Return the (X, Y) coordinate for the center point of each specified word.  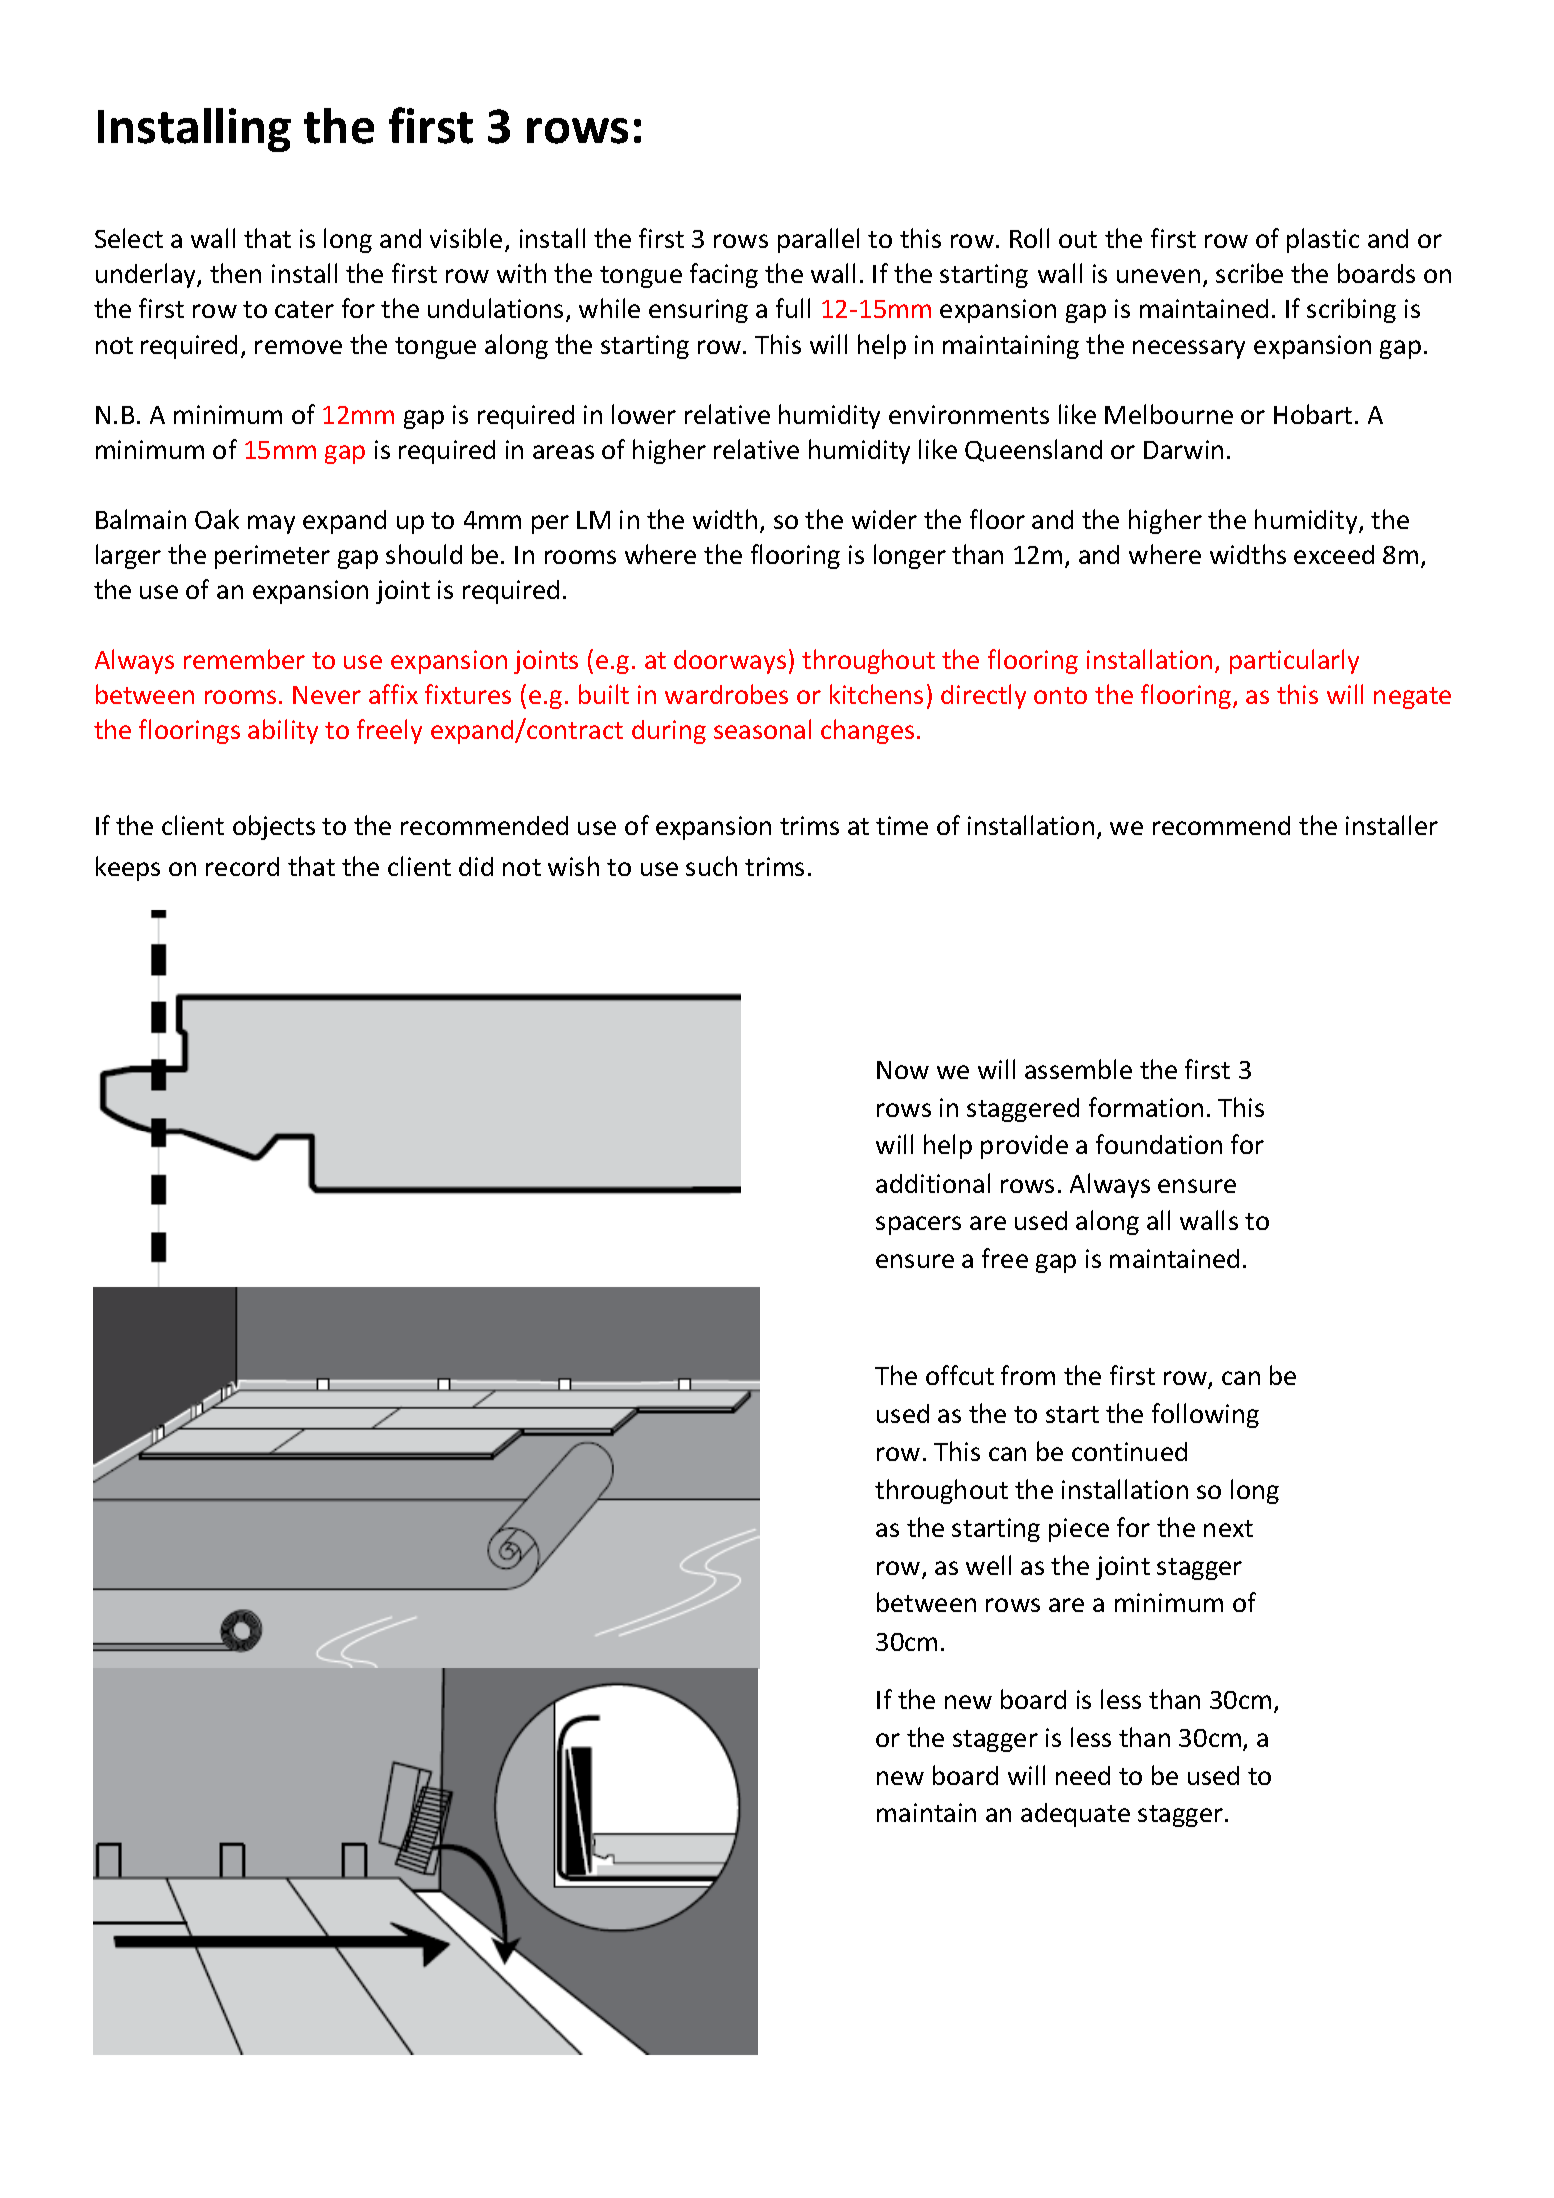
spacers (918, 1225)
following (1205, 1415)
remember (244, 659)
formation (1146, 1107)
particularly (1294, 661)
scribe (1249, 273)
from (1028, 1375)
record (242, 866)
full (793, 308)
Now (903, 1070)
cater (304, 309)
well (988, 1565)
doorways (730, 662)
